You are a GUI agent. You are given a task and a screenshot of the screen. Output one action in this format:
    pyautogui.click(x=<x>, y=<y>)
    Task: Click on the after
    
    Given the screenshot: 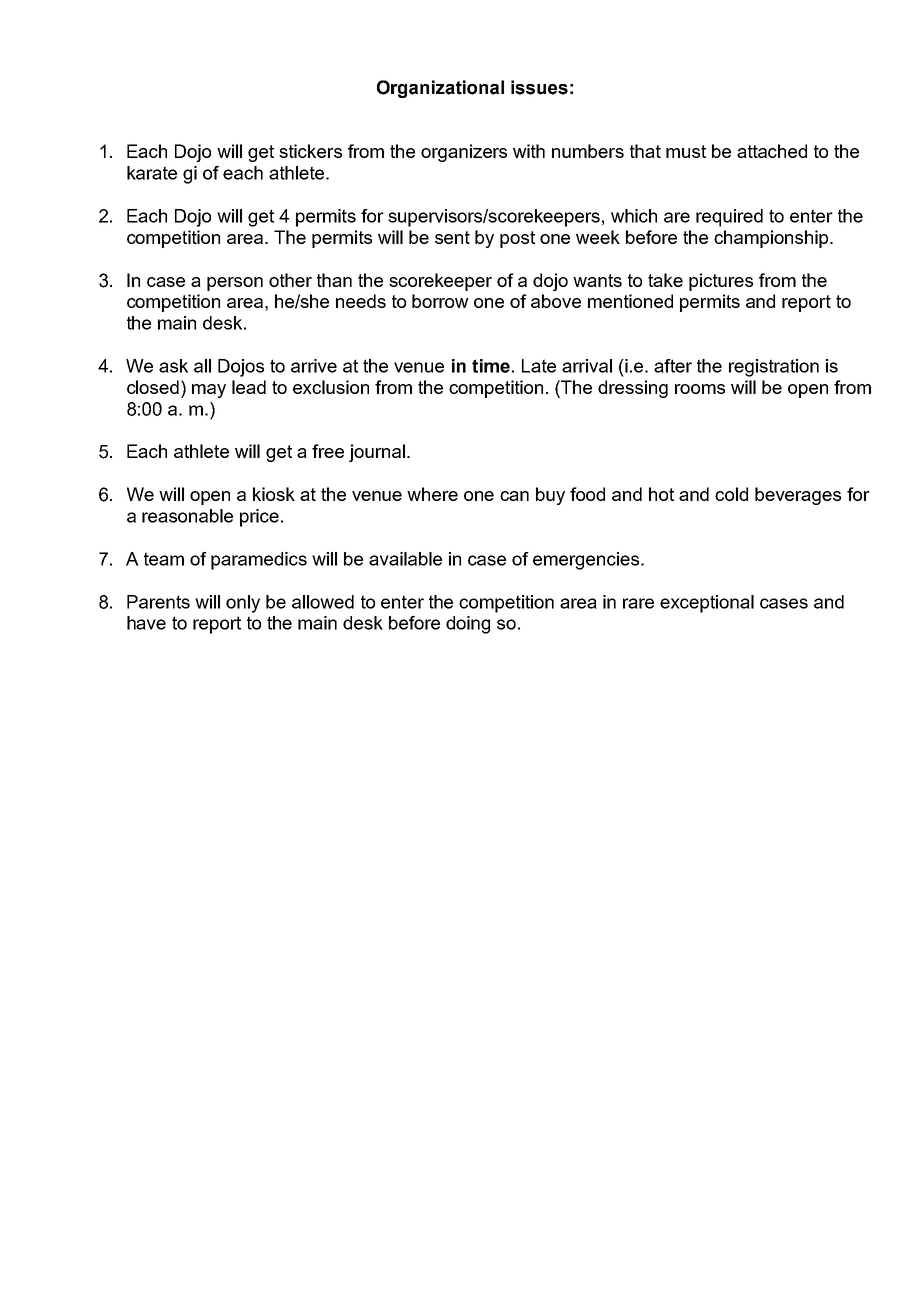 What is the action you would take?
    pyautogui.click(x=673, y=366)
